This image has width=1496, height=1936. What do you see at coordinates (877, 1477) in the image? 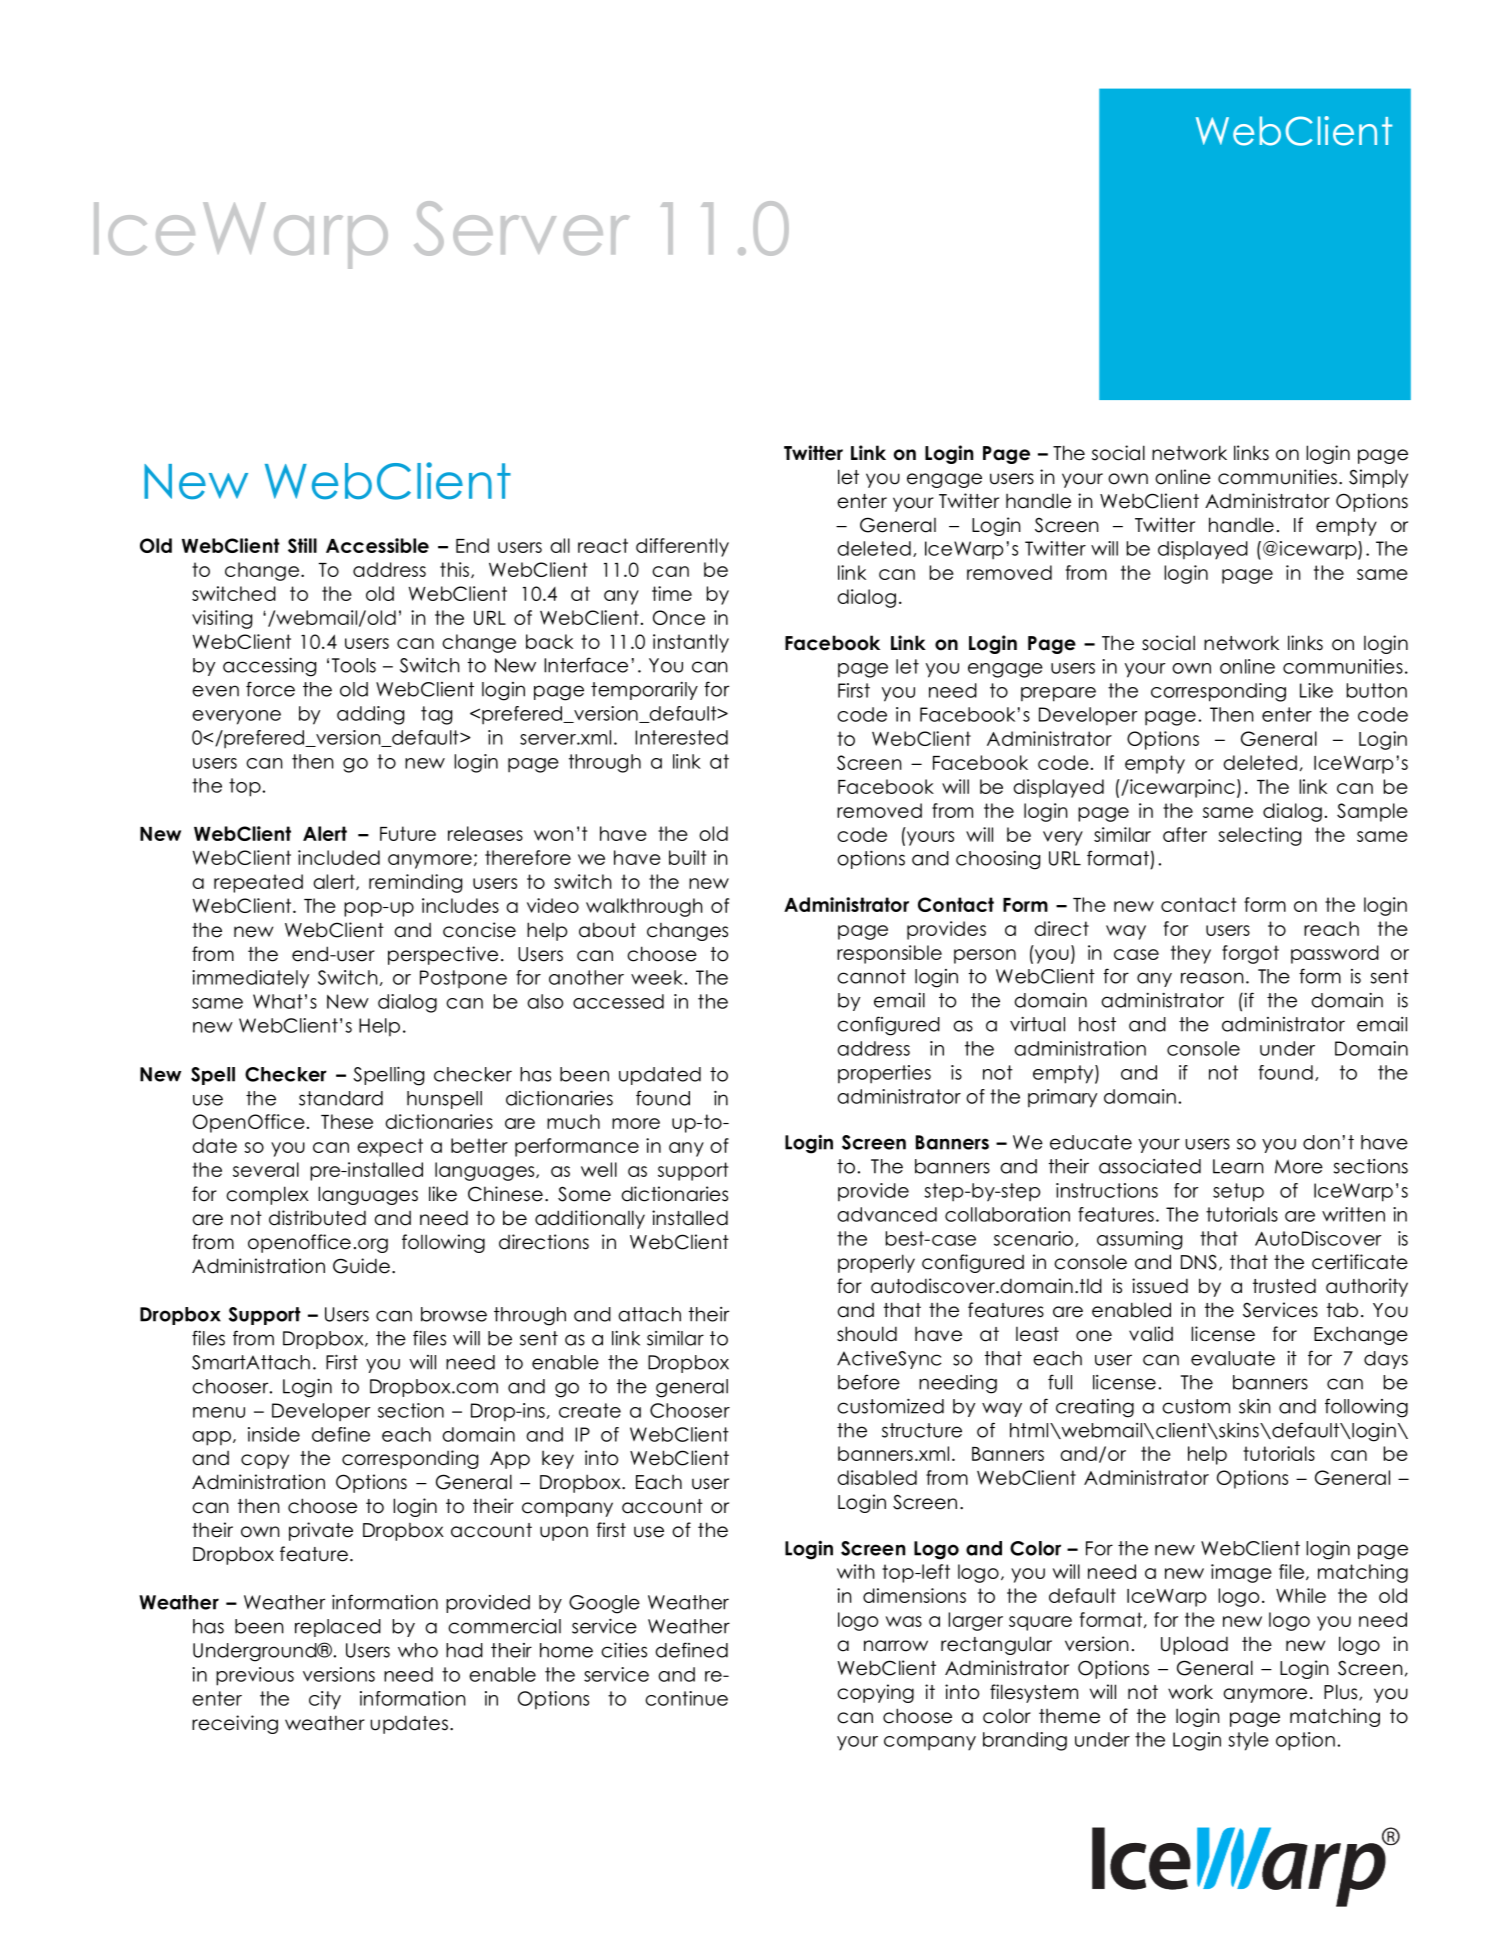
I see `disabled` at bounding box center [877, 1477].
